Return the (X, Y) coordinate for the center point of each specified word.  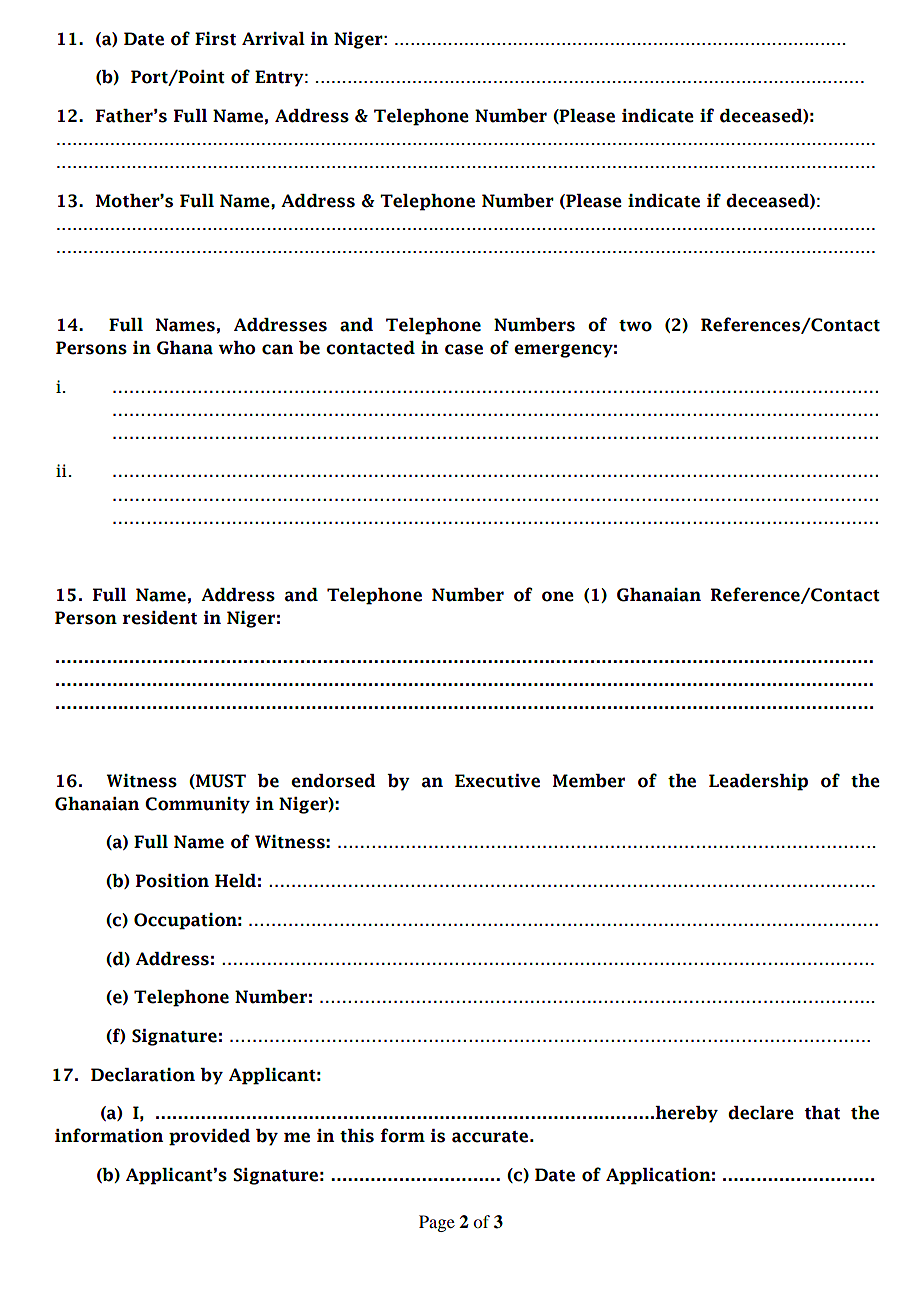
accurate (490, 1137)
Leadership (758, 782)
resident (160, 618)
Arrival (273, 39)
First (215, 39)
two (635, 326)
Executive (497, 781)
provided (209, 1137)
